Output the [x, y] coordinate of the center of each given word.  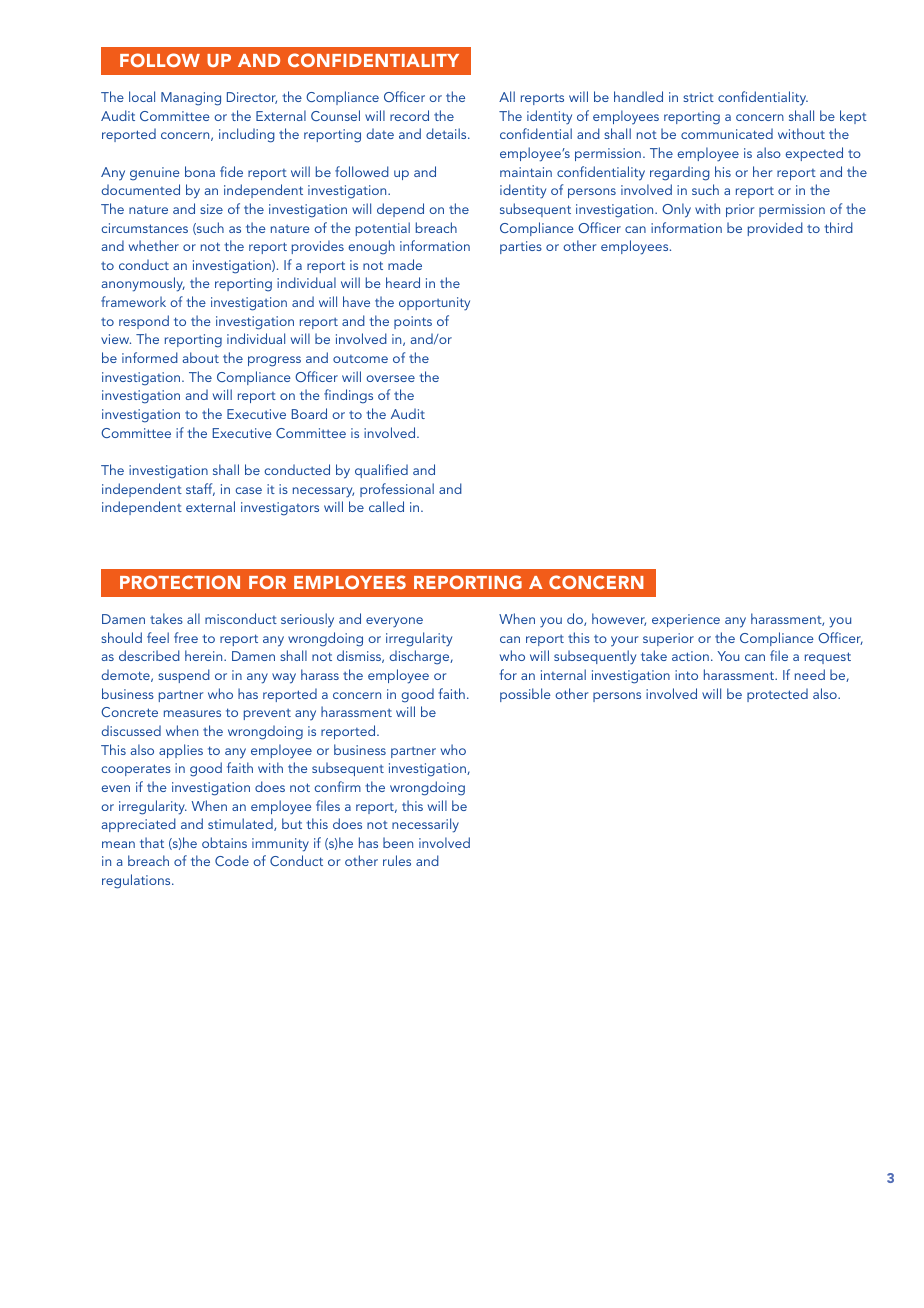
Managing [191, 99]
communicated [727, 133]
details [447, 133]
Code [232, 860]
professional [397, 490]
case [248, 490]
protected [777, 695]
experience [686, 620]
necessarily [425, 825]
